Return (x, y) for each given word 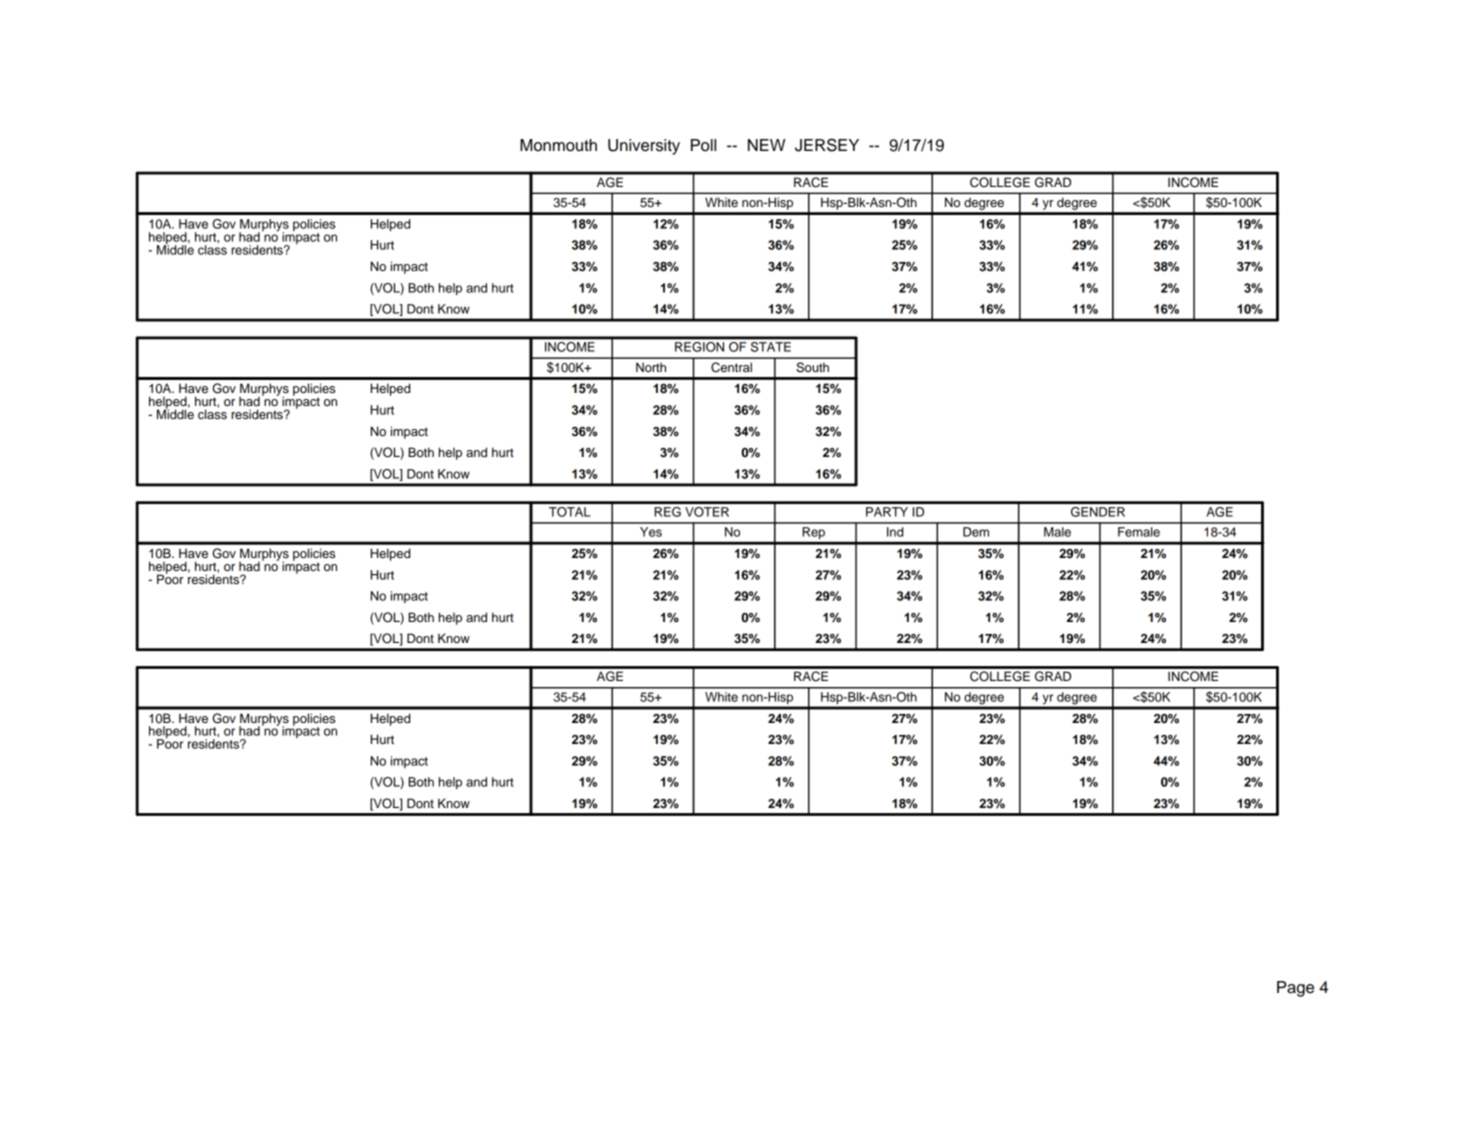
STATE (771, 347)
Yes (651, 532)
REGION (699, 347)
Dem (976, 532)
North (651, 367)
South (812, 367)
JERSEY (827, 145)
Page (1295, 989)
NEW (766, 145)
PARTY (887, 512)
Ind (895, 532)
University (644, 147)
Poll (703, 145)
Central (731, 367)
